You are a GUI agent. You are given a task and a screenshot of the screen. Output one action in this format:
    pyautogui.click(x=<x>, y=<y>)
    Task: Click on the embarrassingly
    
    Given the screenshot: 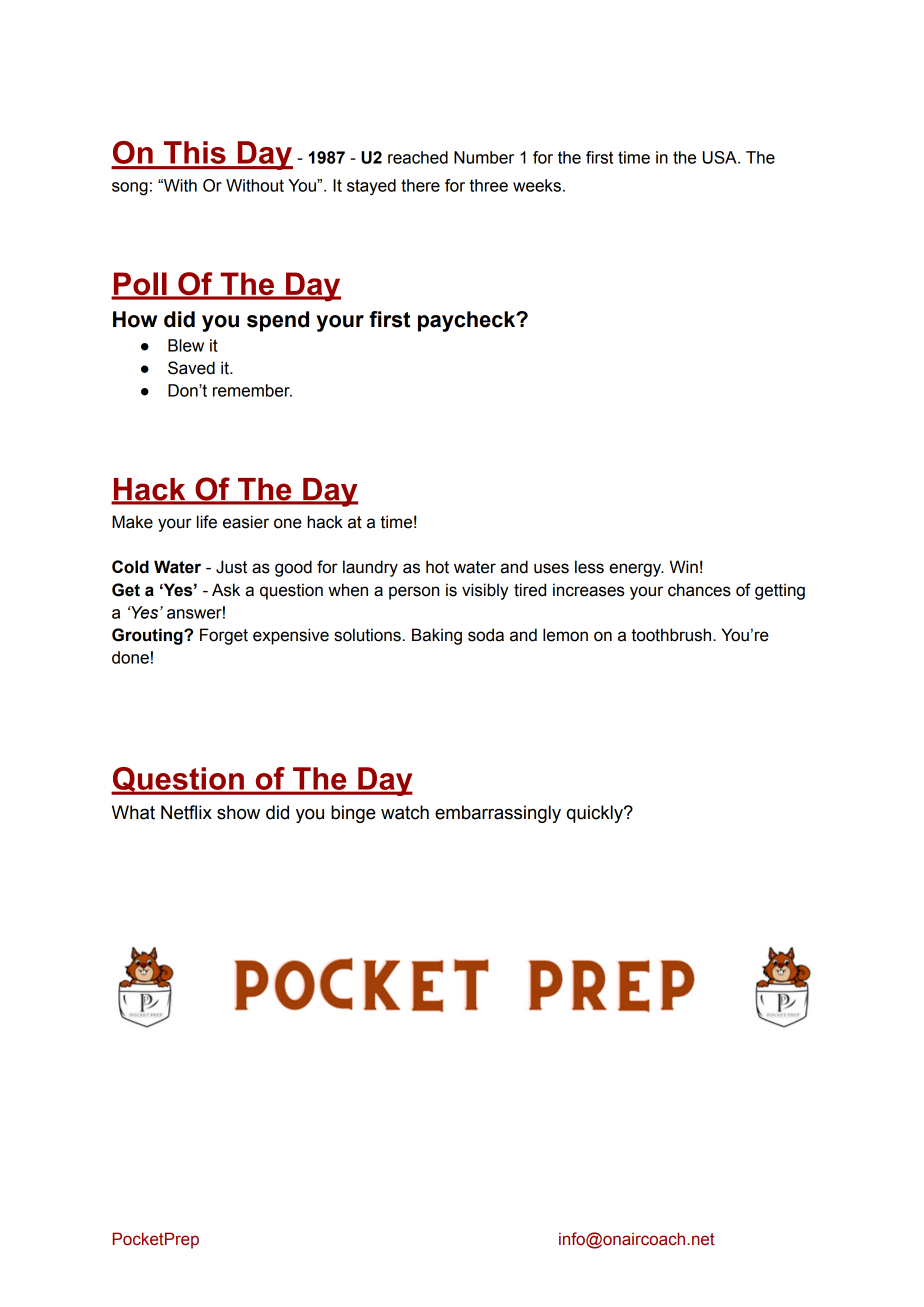 What is the action you would take?
    pyautogui.click(x=498, y=814)
